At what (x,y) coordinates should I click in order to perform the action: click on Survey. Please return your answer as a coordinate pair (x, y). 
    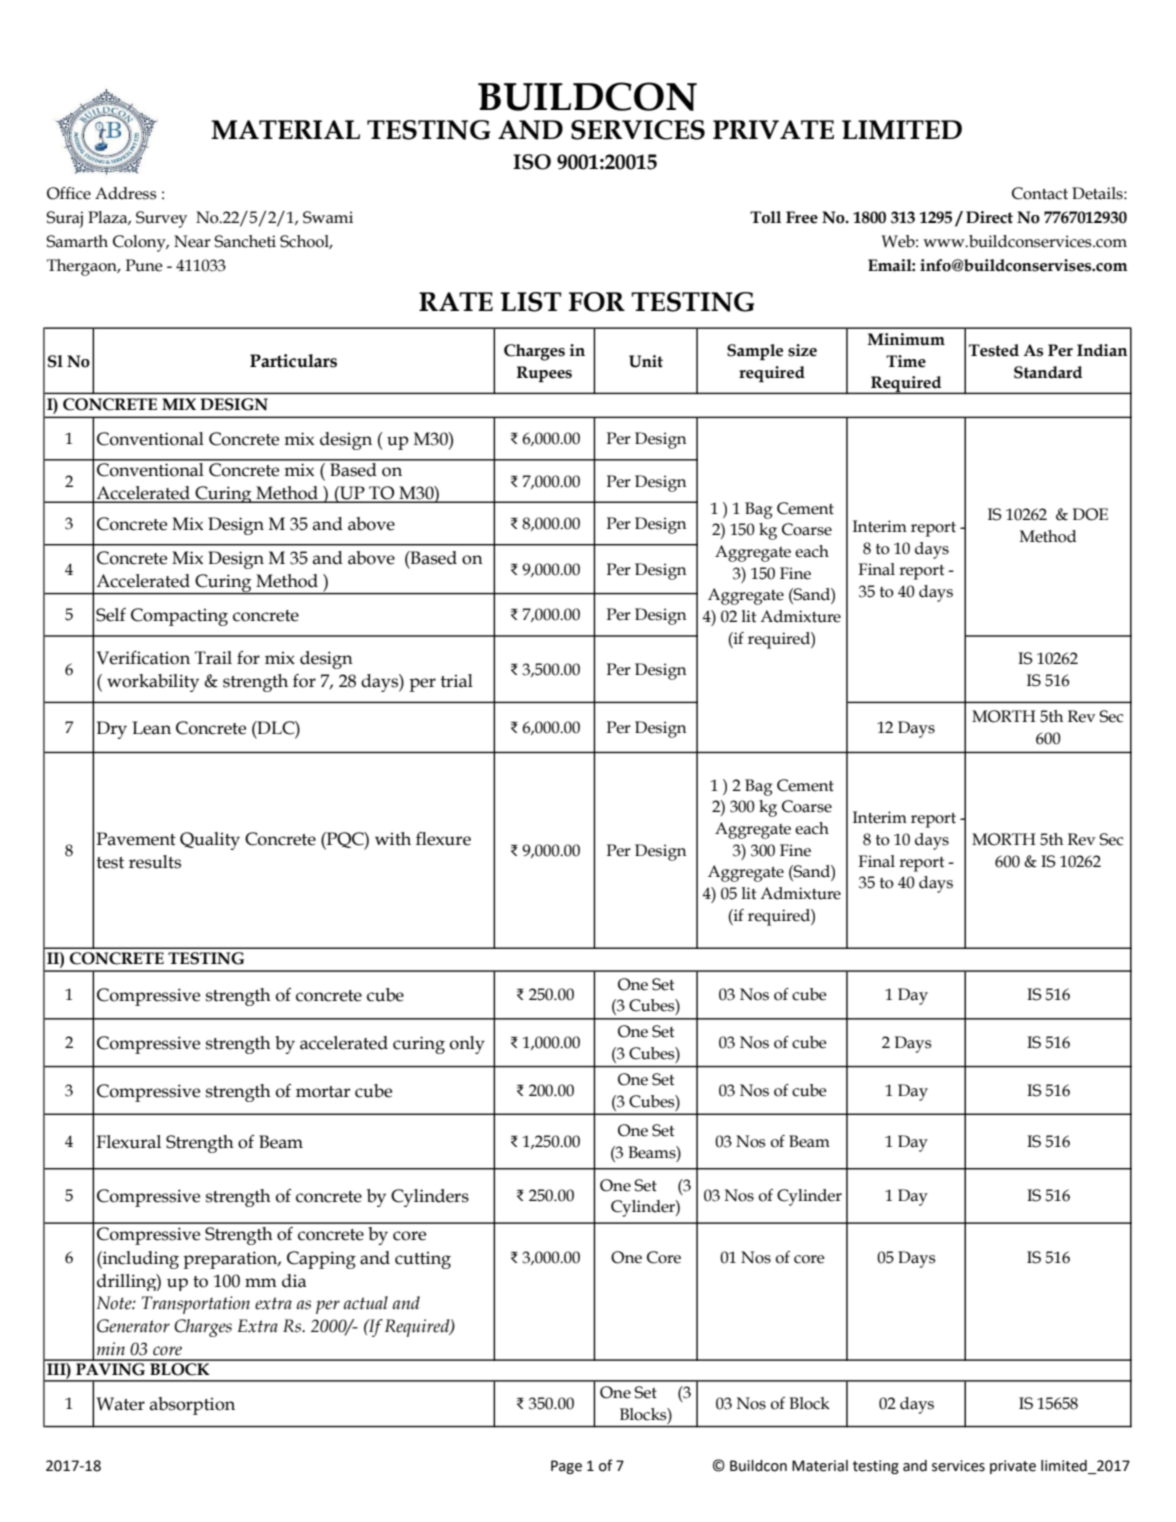
    Looking at the image, I should click on (161, 219).
